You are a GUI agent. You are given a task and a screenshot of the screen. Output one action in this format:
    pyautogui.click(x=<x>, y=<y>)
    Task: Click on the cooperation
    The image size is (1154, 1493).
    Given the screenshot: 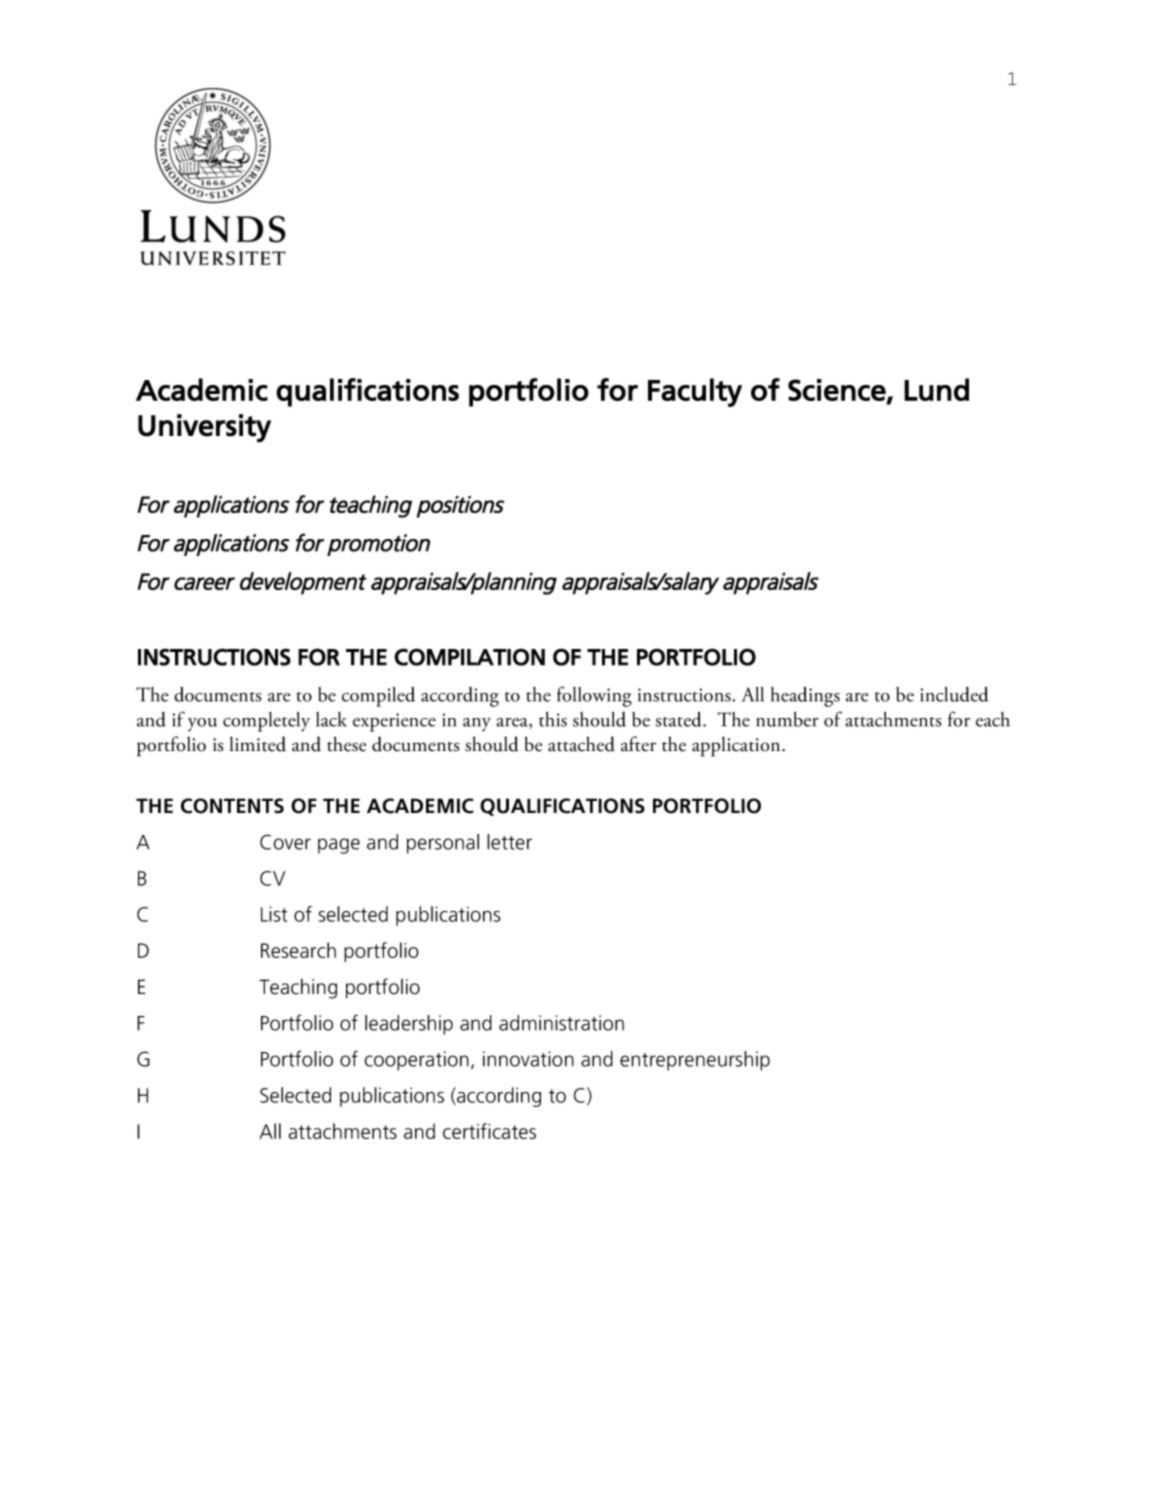 What is the action you would take?
    pyautogui.click(x=417, y=1061)
